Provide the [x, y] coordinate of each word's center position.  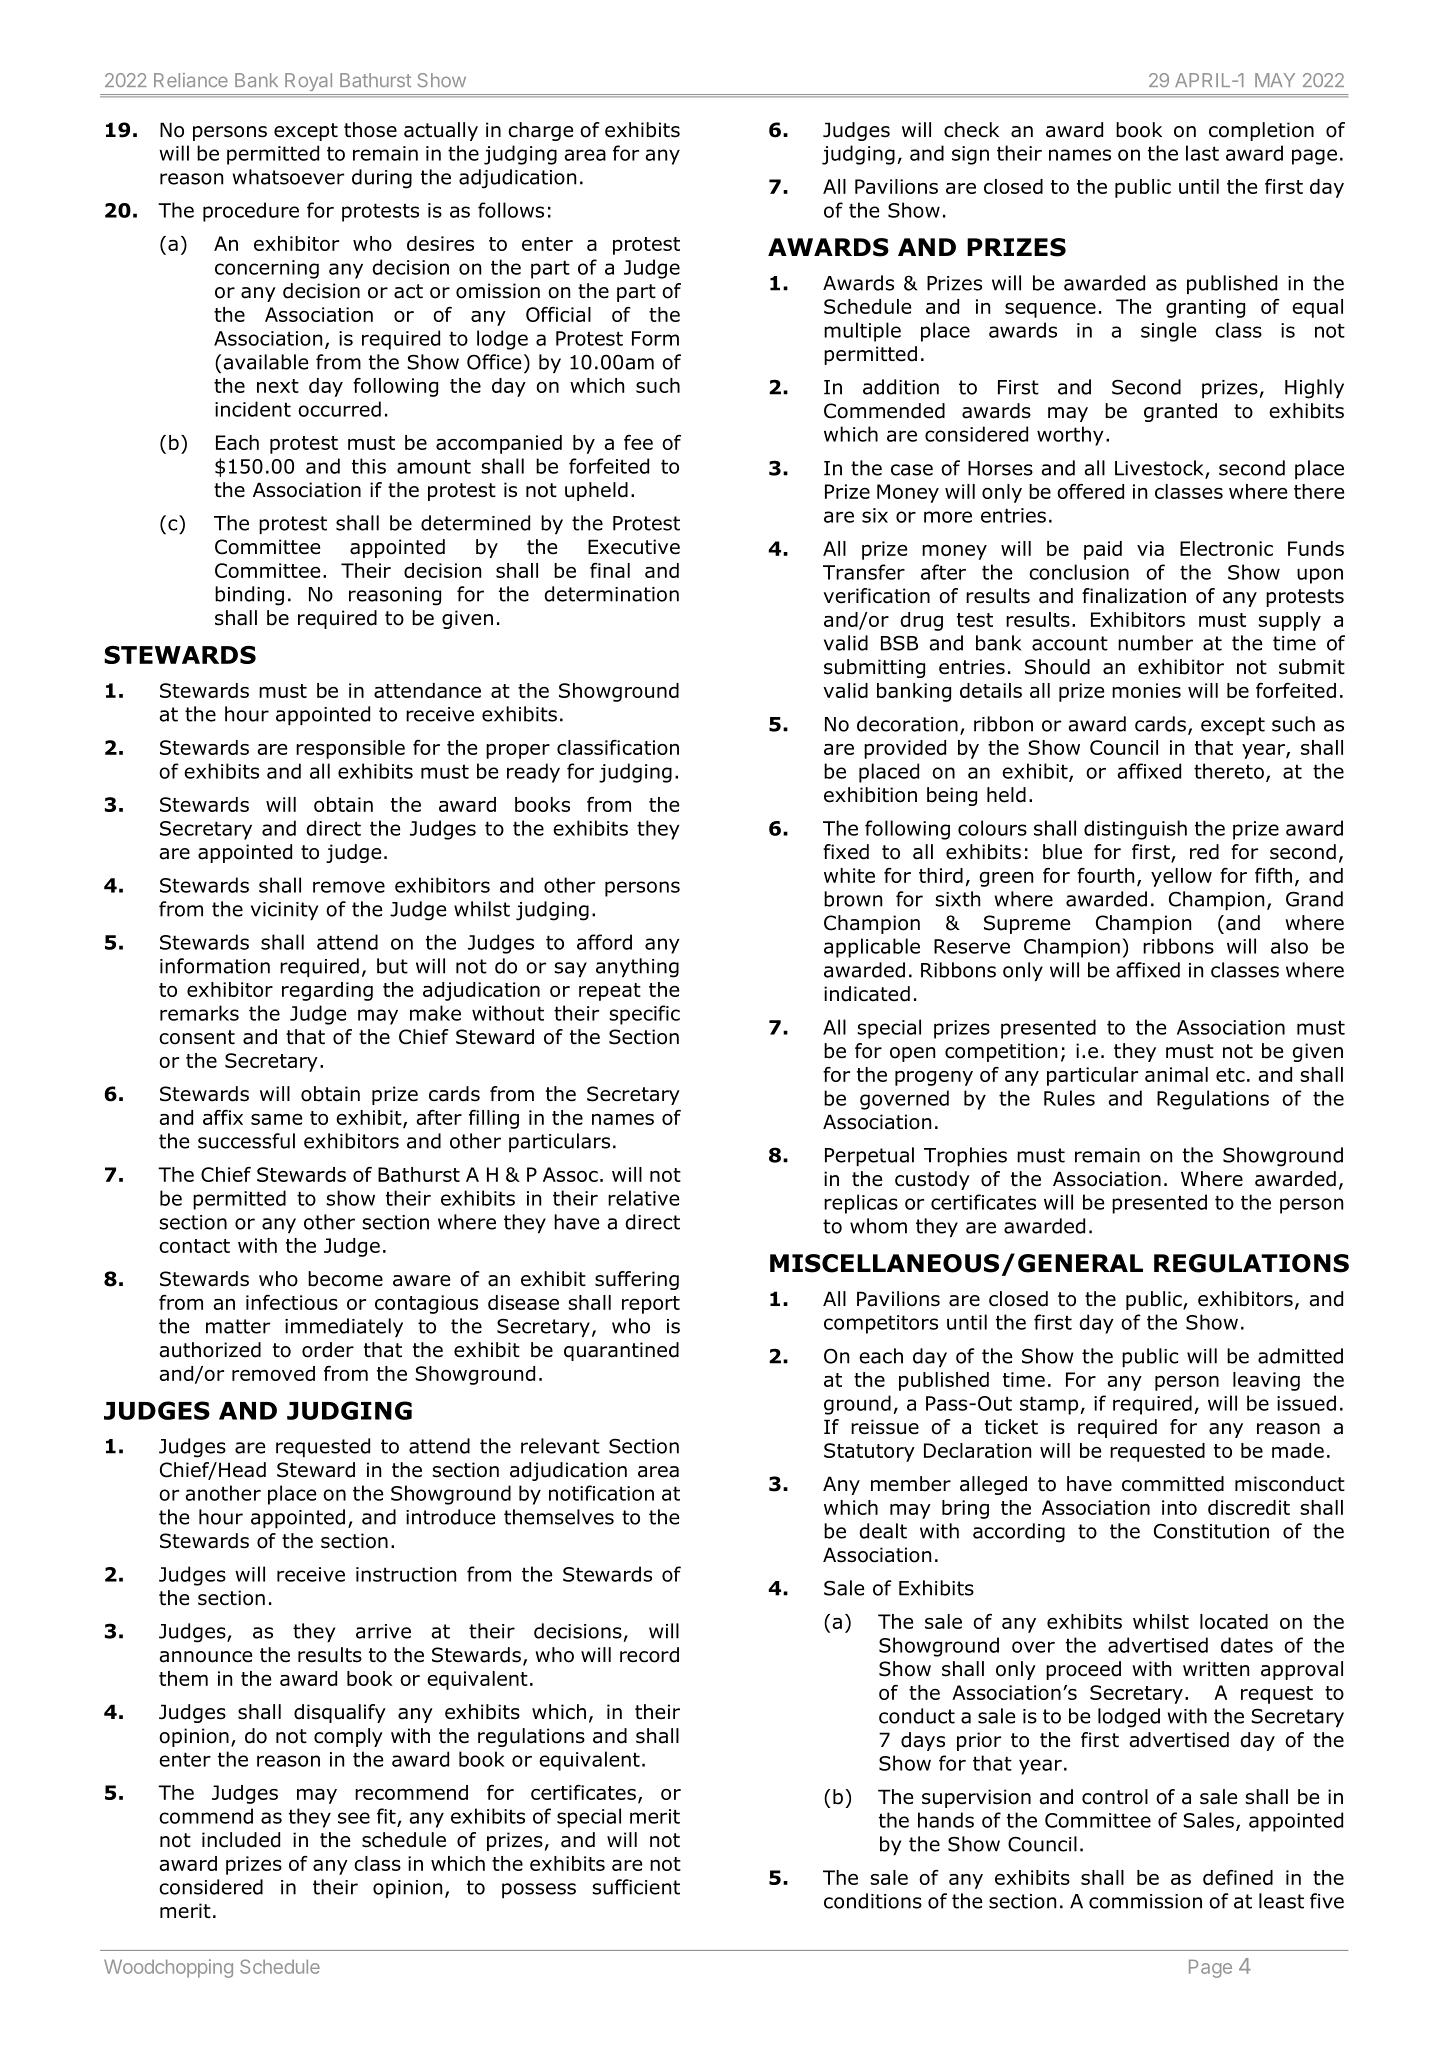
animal [1176, 1074]
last [1202, 153]
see [354, 1818]
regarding [327, 991]
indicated [867, 994]
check [971, 130]
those [370, 130]
